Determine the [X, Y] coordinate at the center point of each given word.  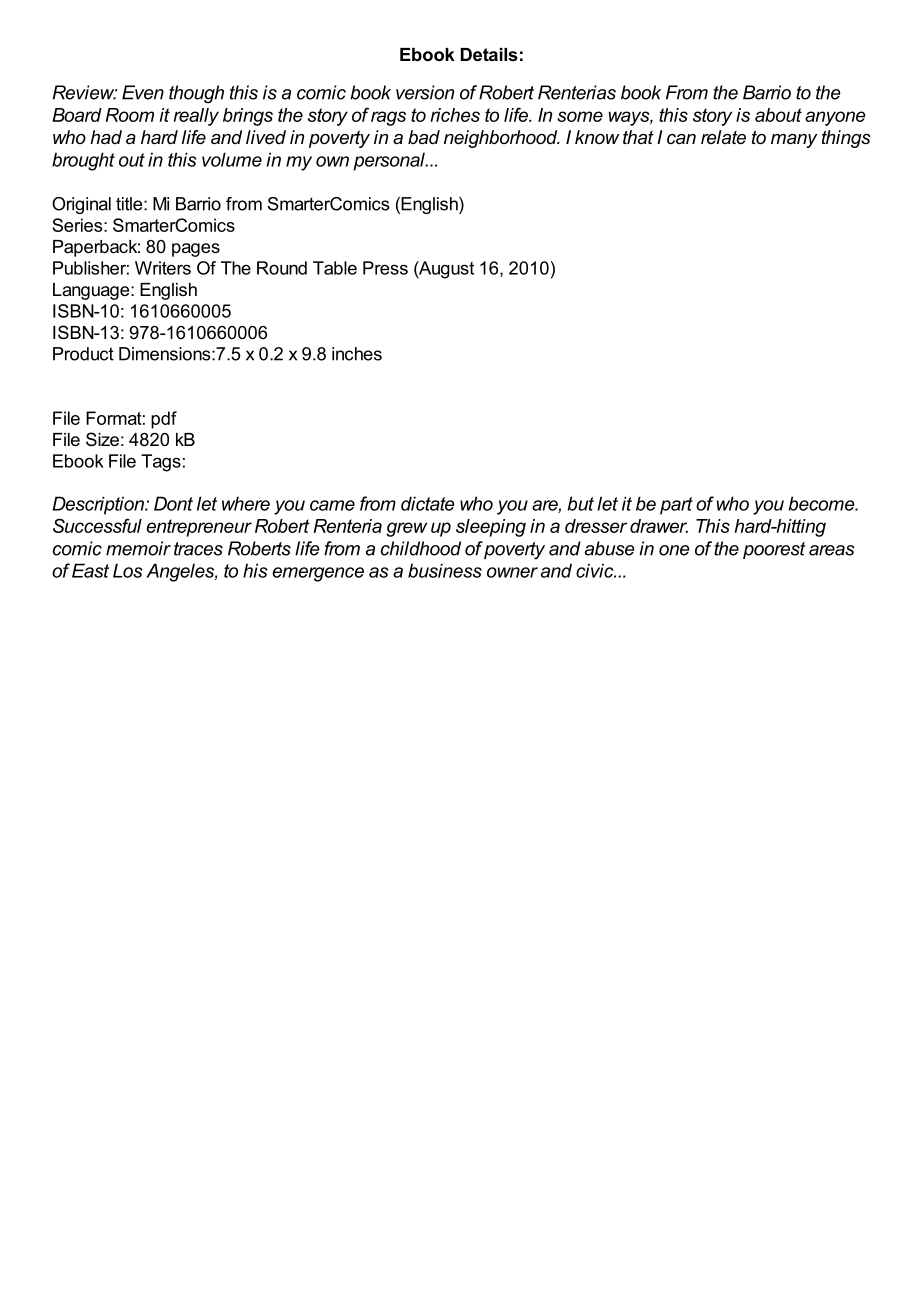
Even [143, 92]
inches [357, 354]
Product [83, 354]
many [794, 141]
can [681, 139]
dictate [428, 503]
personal [390, 161]
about [778, 115]
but [581, 503]
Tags [161, 463]
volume [232, 159]
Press [385, 268]
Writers [163, 268]
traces [198, 549]
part [676, 506]
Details [489, 54]
